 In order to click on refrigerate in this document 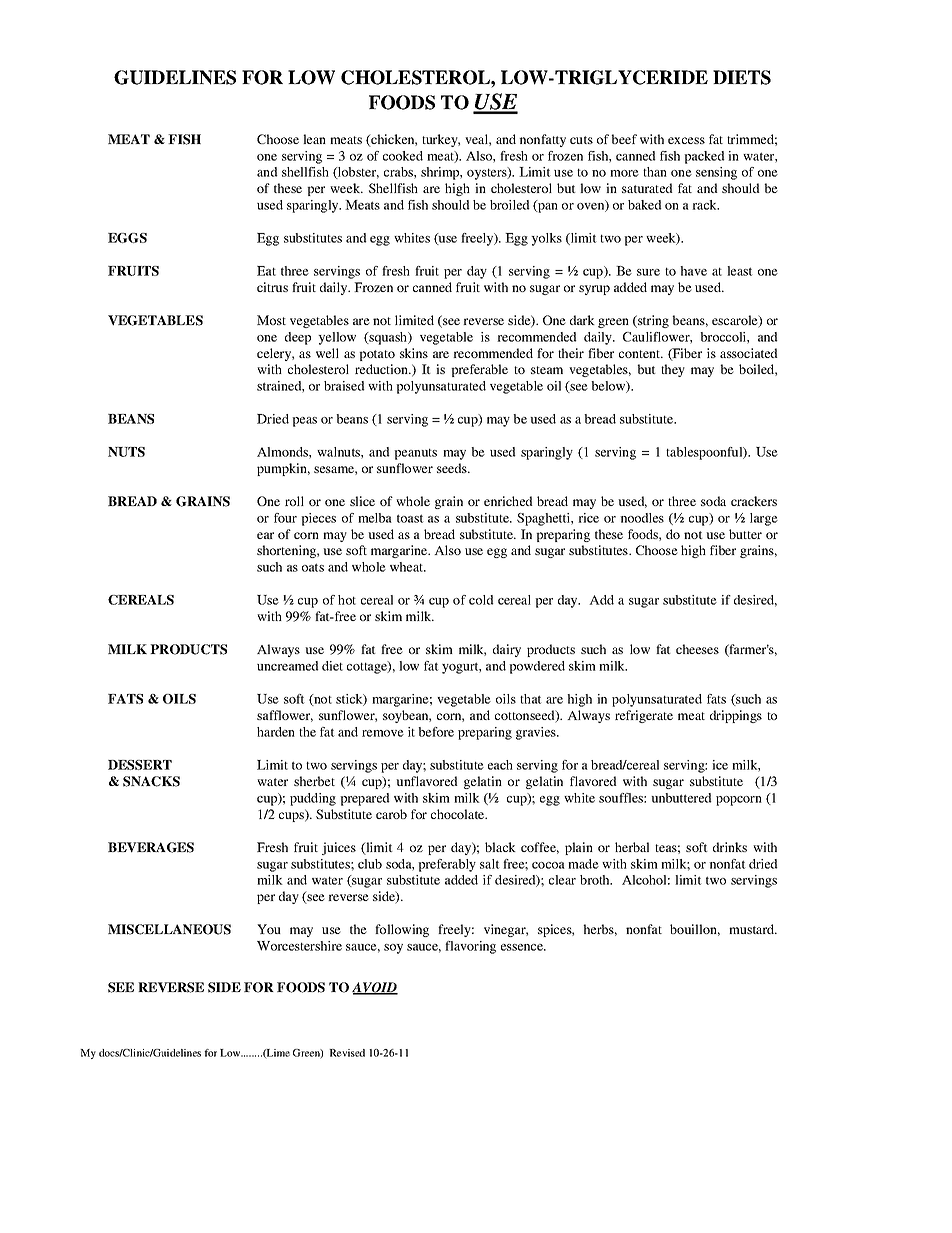, I will do `click(644, 716)`.
